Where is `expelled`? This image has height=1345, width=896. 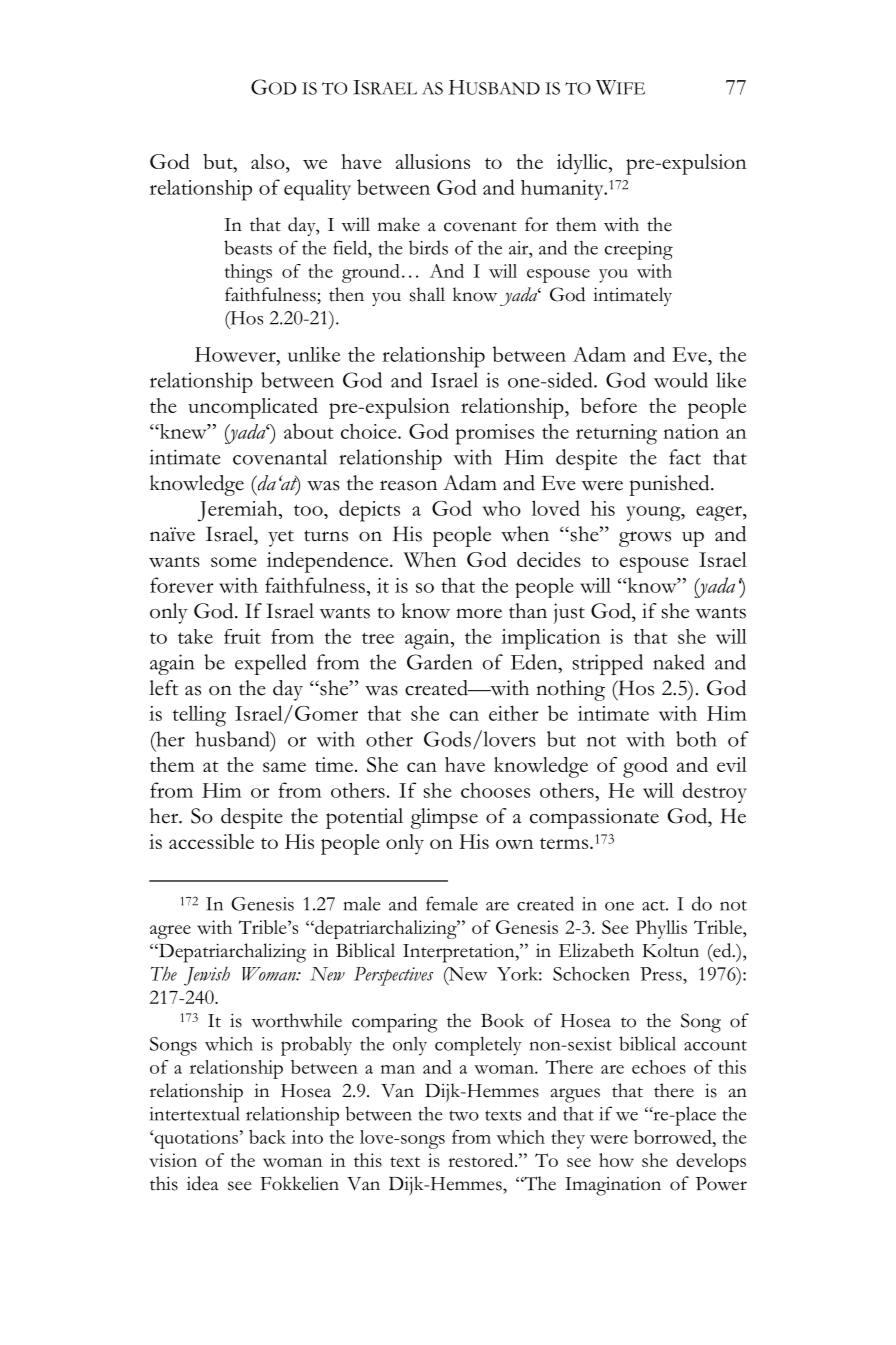
expelled is located at coordinates (270, 664).
